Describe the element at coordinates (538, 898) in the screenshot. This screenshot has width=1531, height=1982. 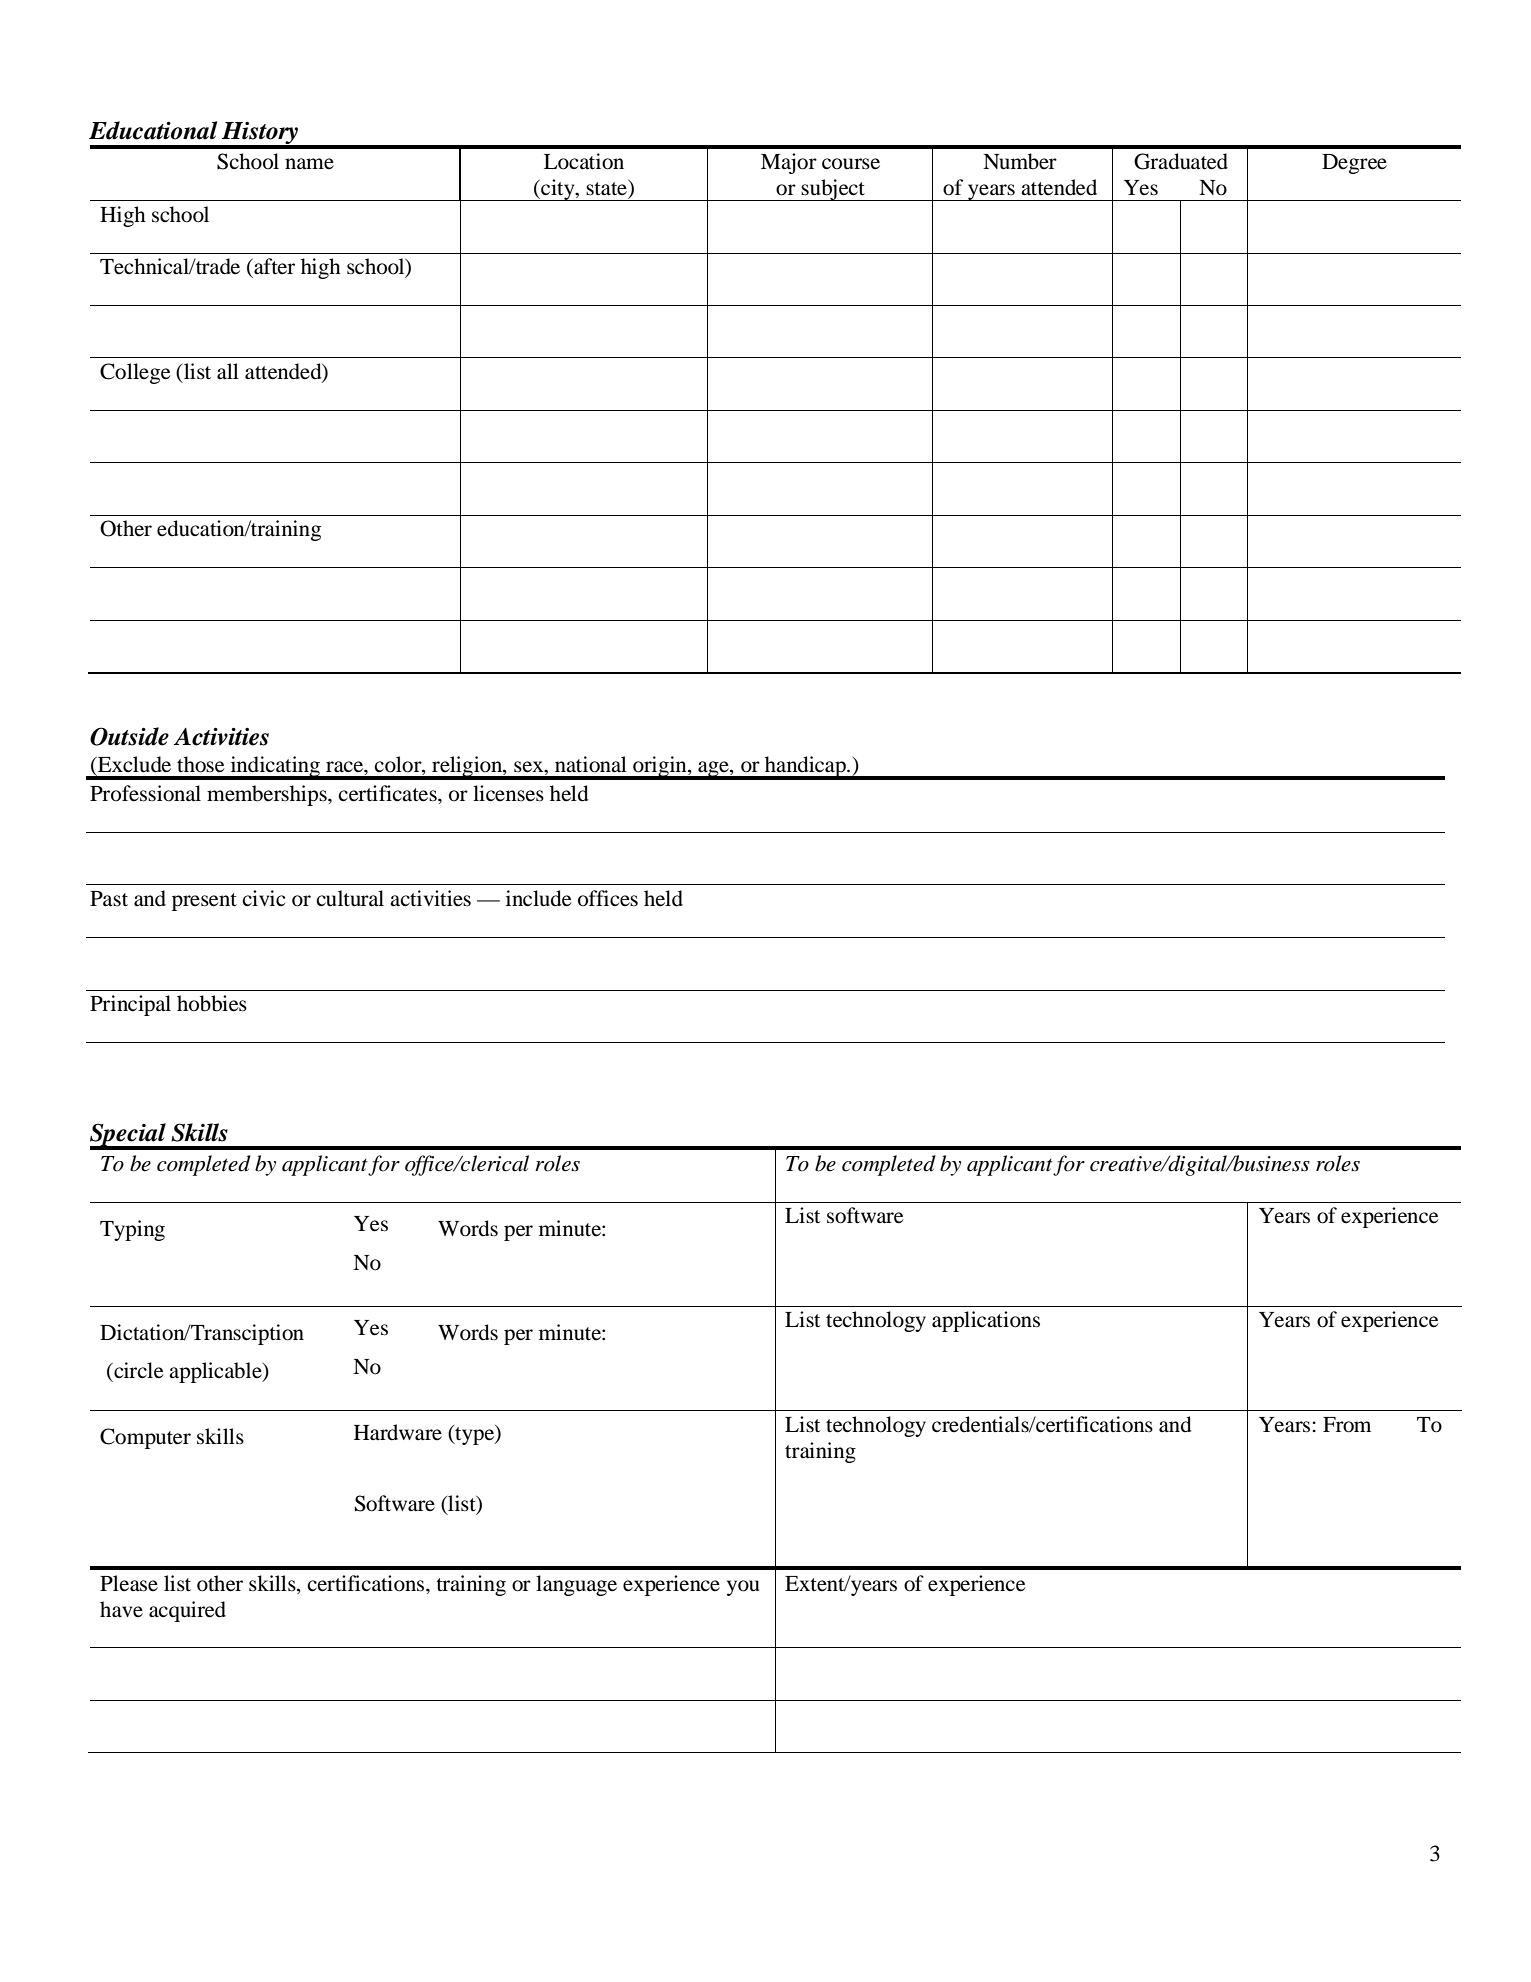
I see `include` at that location.
